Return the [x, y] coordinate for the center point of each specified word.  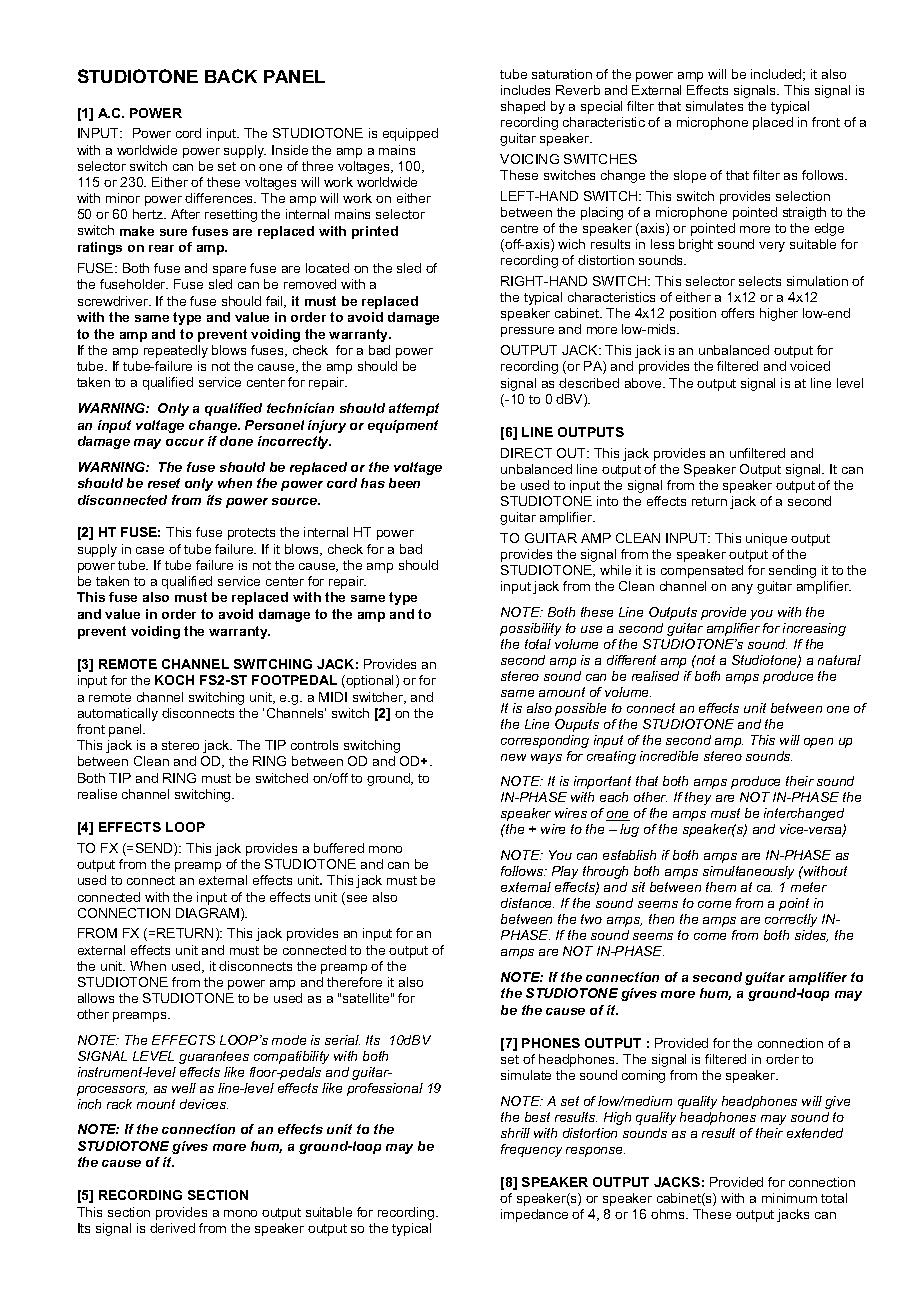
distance [527, 903]
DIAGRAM [209, 914]
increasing [814, 629]
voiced [810, 366]
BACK [231, 76]
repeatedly [176, 351]
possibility [530, 629]
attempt [414, 409]
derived [172, 1228]
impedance [534, 1215]
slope [690, 176]
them [721, 887]
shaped [523, 107]
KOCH [174, 680]
